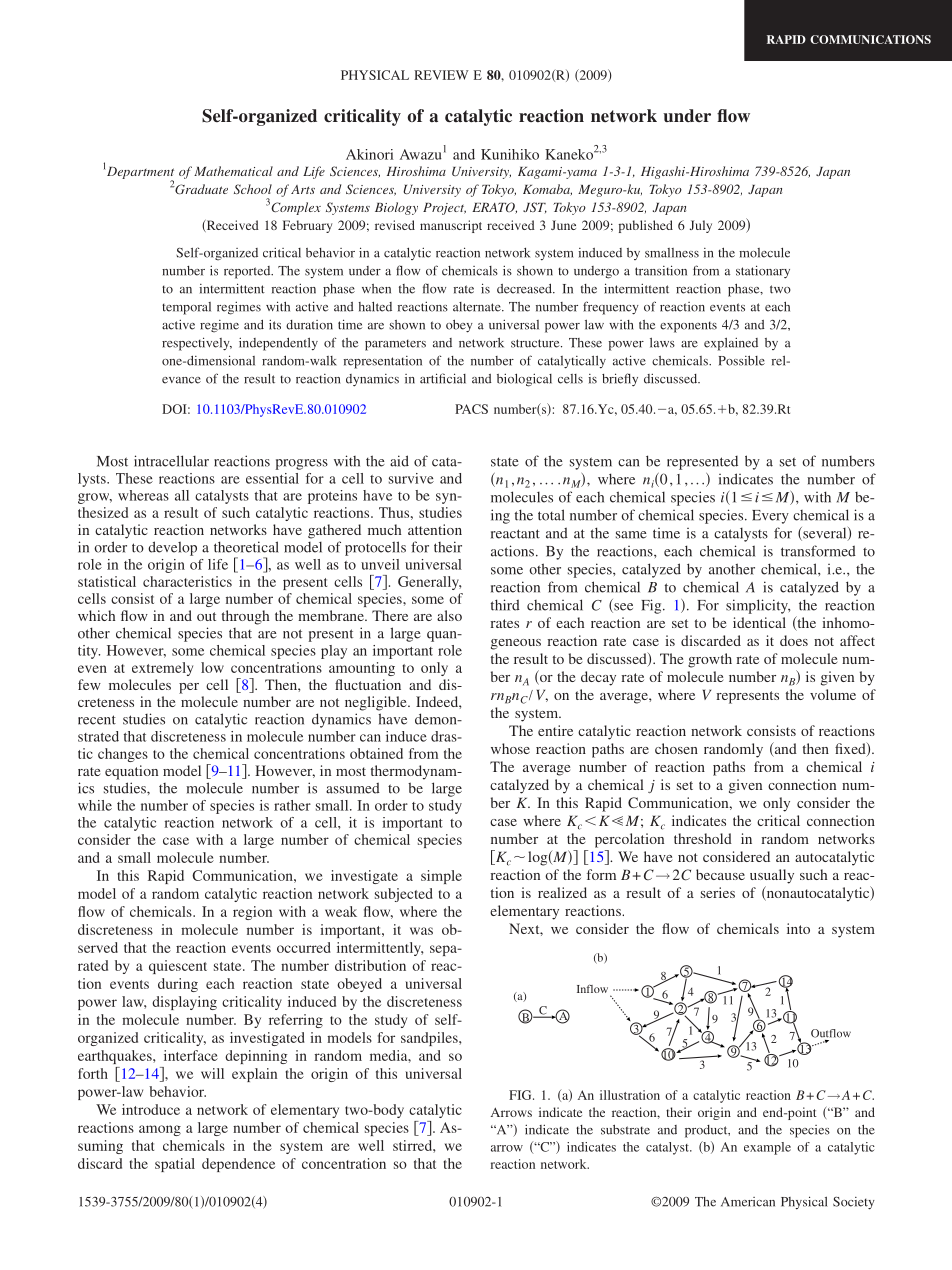 This screenshot has height=1270, width=952. What do you see at coordinates (411, 478) in the screenshot?
I see `survive` at bounding box center [411, 478].
